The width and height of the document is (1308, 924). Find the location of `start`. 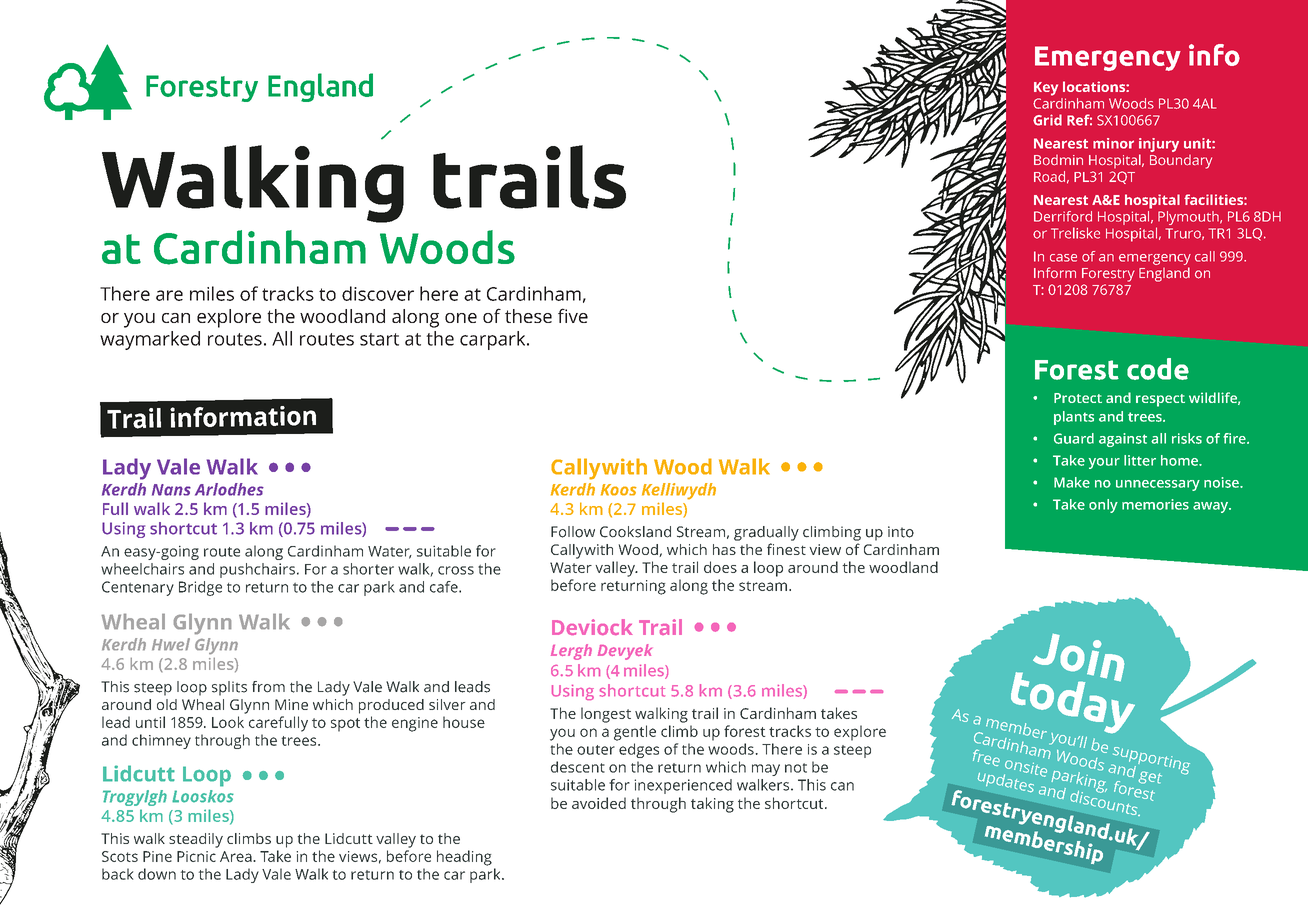

start is located at coordinates (379, 339).
